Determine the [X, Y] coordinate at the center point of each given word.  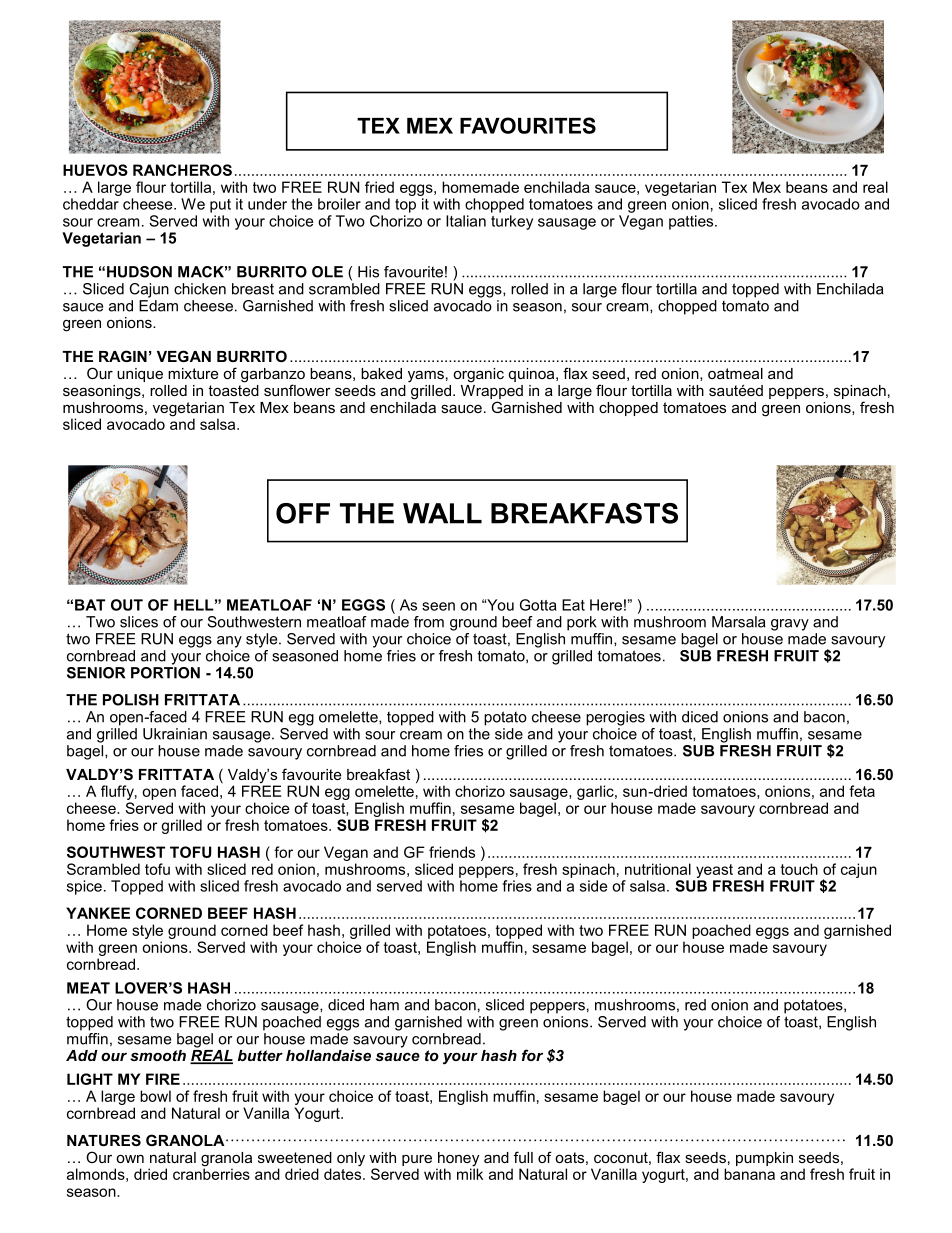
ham [384, 1005]
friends [452, 852]
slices [139, 622]
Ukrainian [175, 734]
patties [692, 222]
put [220, 206]
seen [438, 606]
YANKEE [98, 913]
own [130, 1159]
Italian [466, 221]
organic [478, 375]
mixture [193, 373]
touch [799, 869]
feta [862, 791]
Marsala [739, 622]
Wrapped [492, 390]
